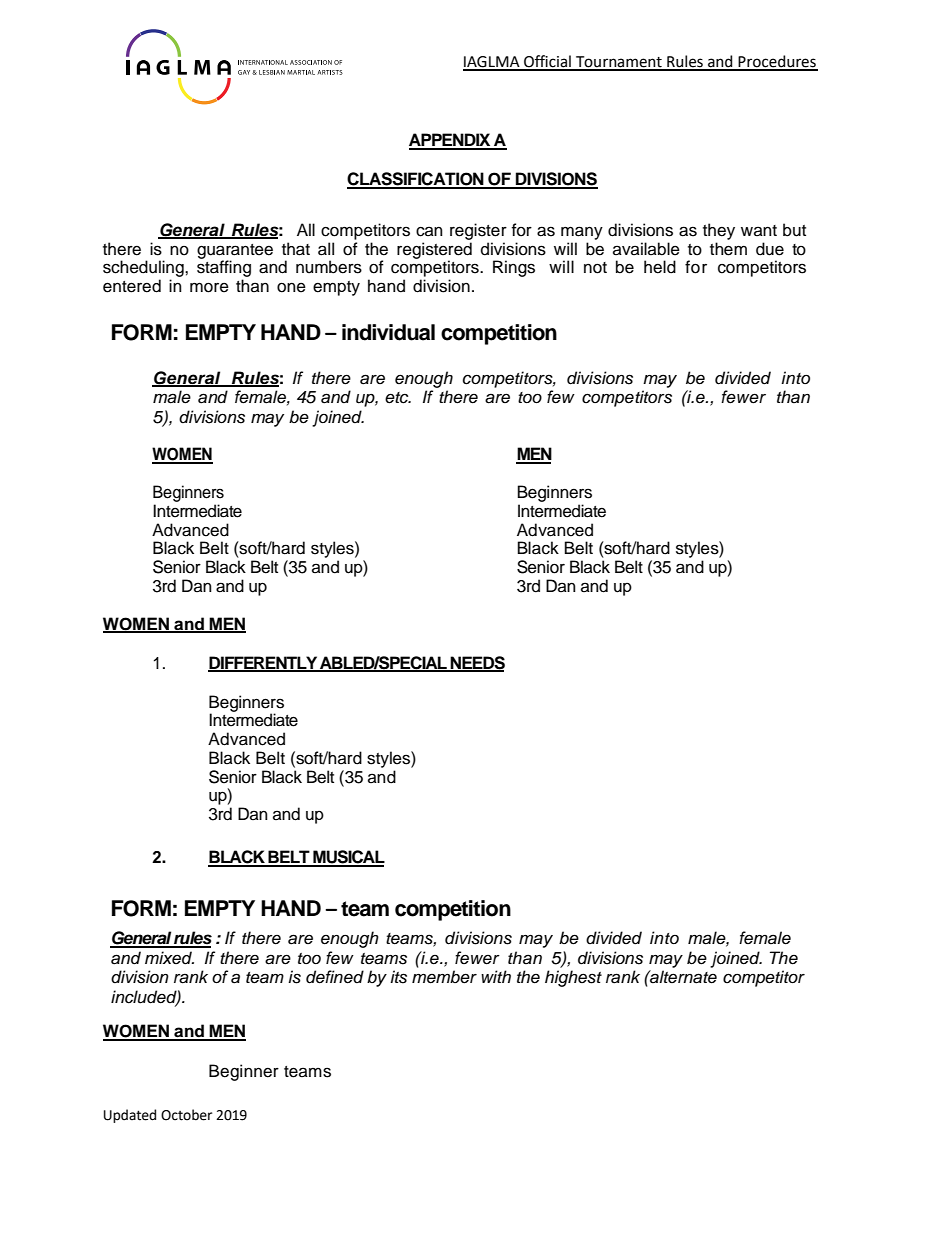  I want to click on APPENDIX, so click(451, 141).
